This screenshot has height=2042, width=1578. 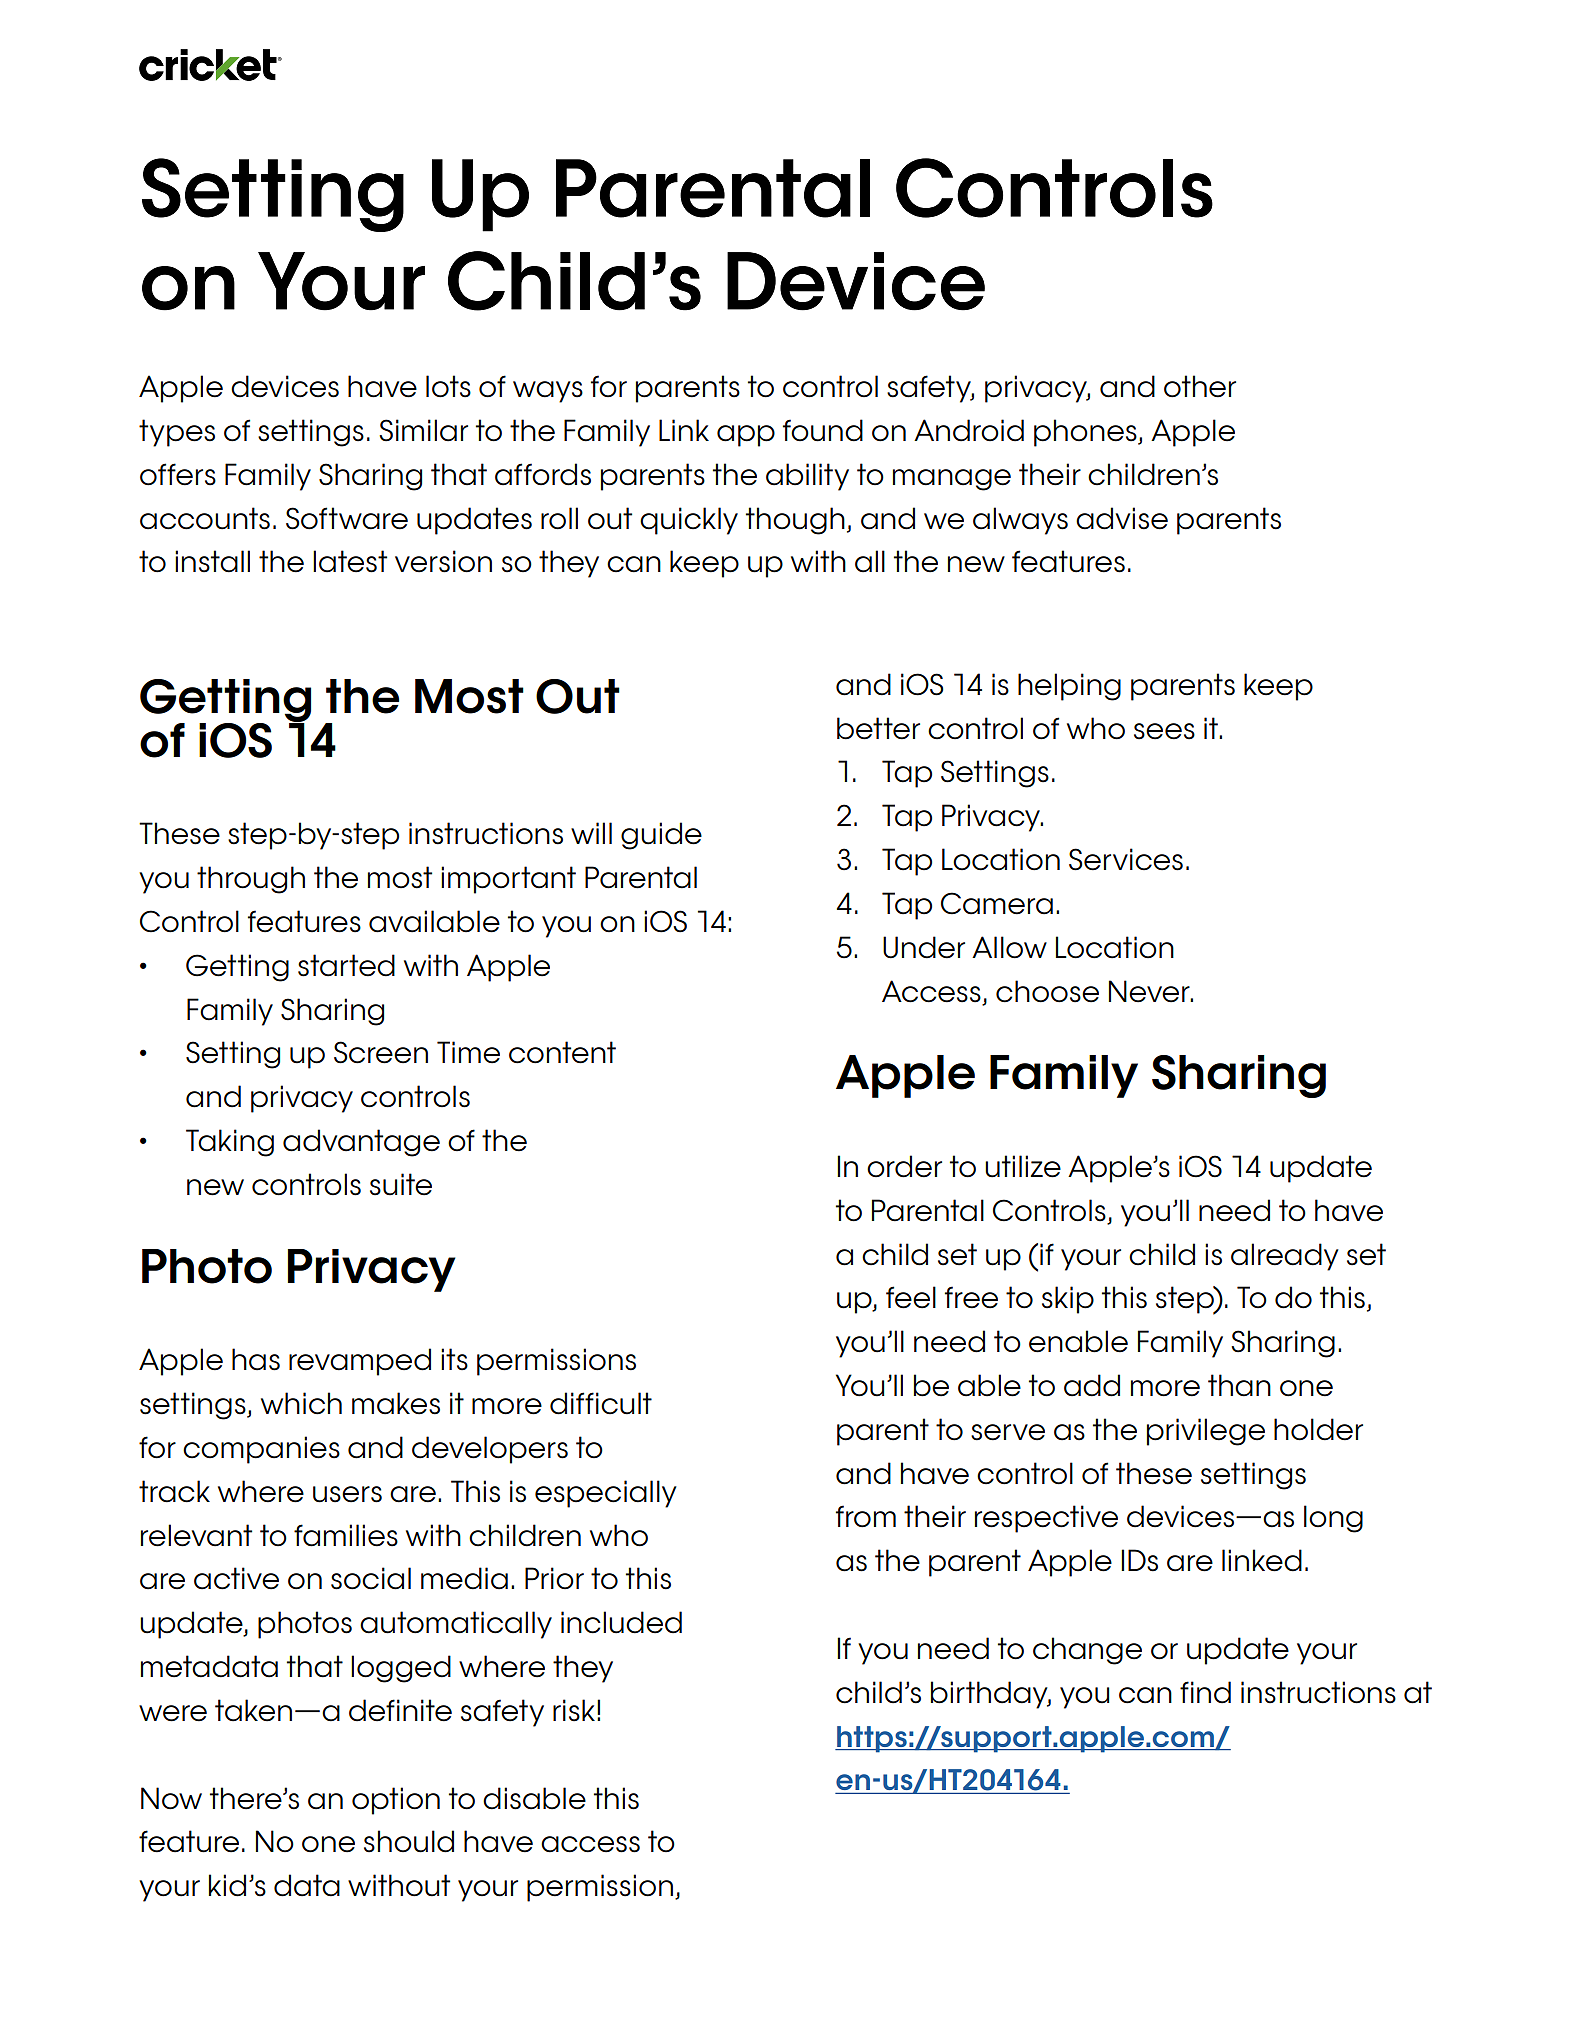 What do you see at coordinates (1023, 1166) in the screenshot?
I see `utilize` at bounding box center [1023, 1166].
